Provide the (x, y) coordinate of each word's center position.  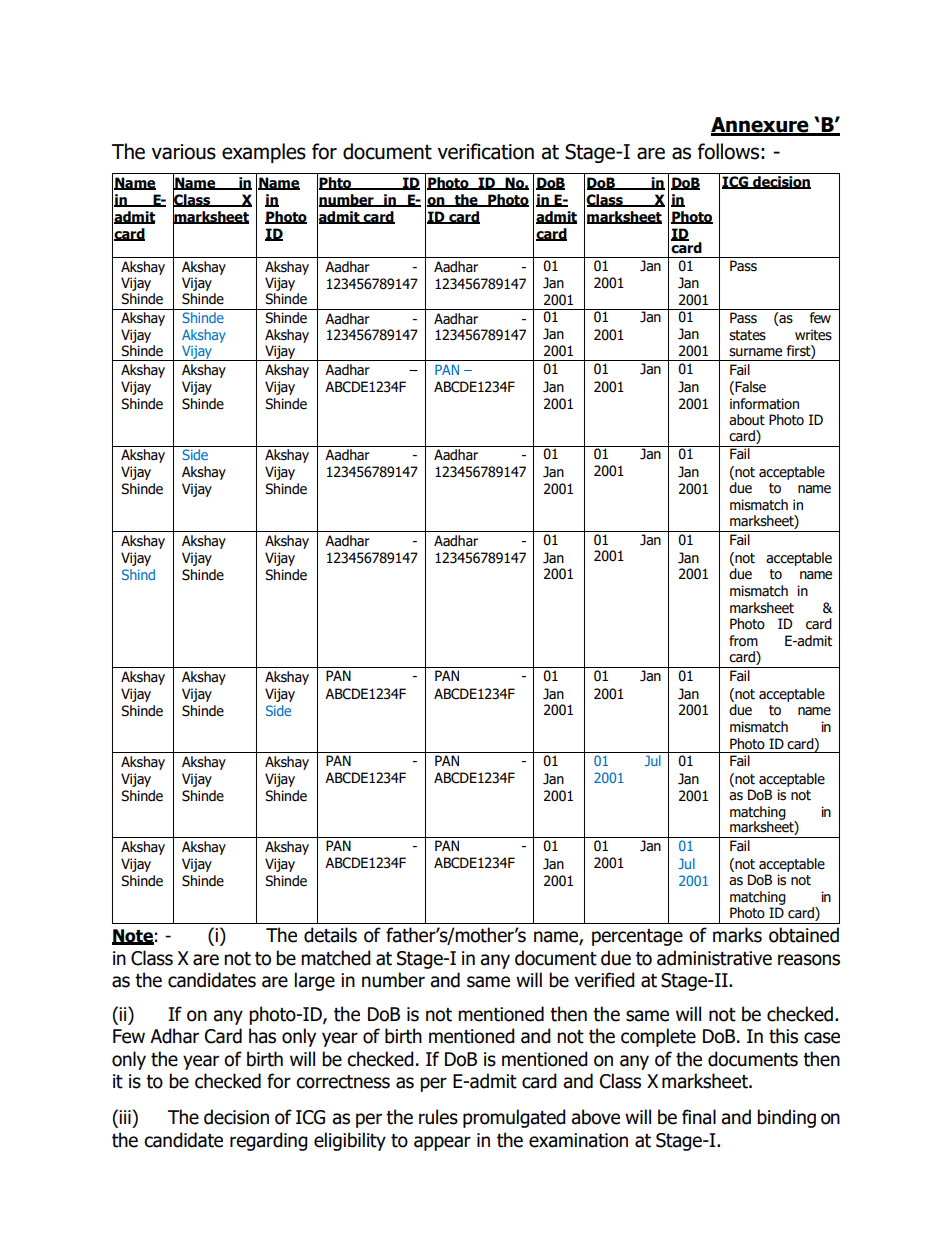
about (747, 420)
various (183, 152)
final (699, 1117)
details (330, 935)
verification (485, 151)
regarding (269, 1141)
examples (264, 153)
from (743, 641)
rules (438, 1117)
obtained (804, 935)
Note (133, 937)
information (764, 404)
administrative (714, 958)
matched (336, 958)
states (747, 335)
